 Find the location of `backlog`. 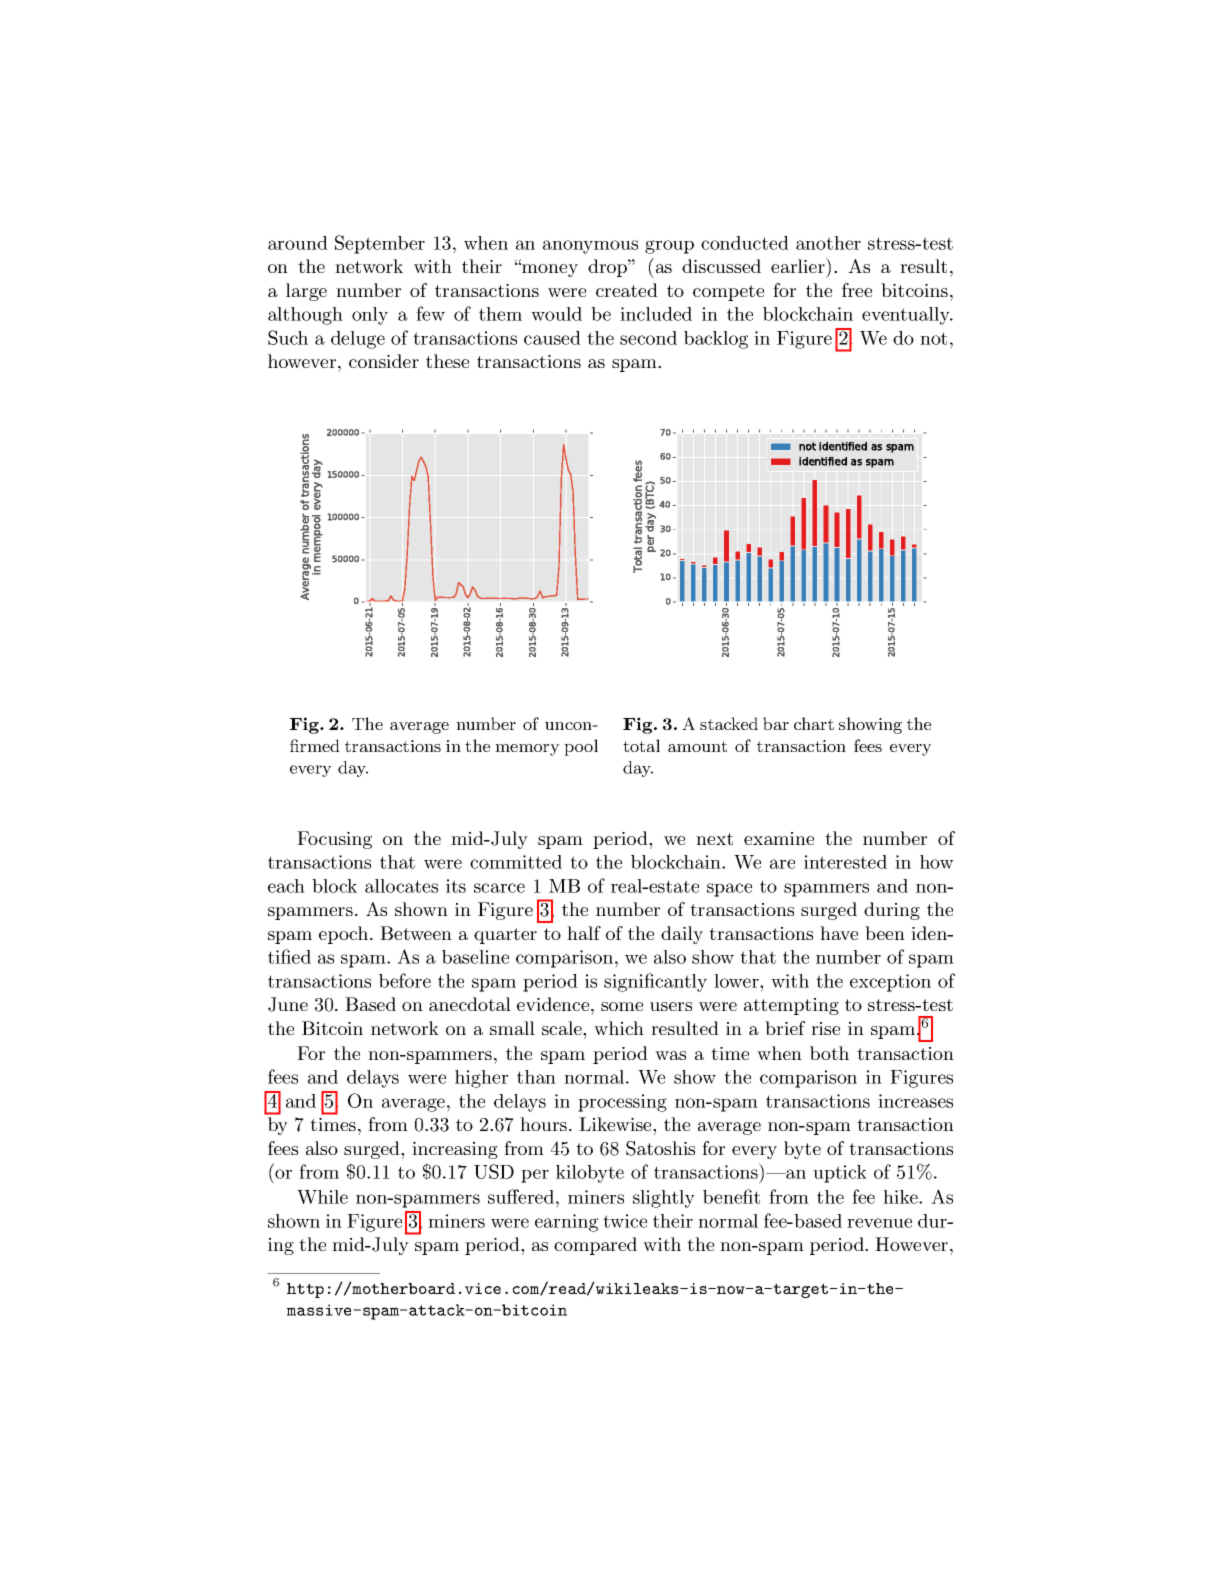

backlog is located at coordinates (716, 340).
